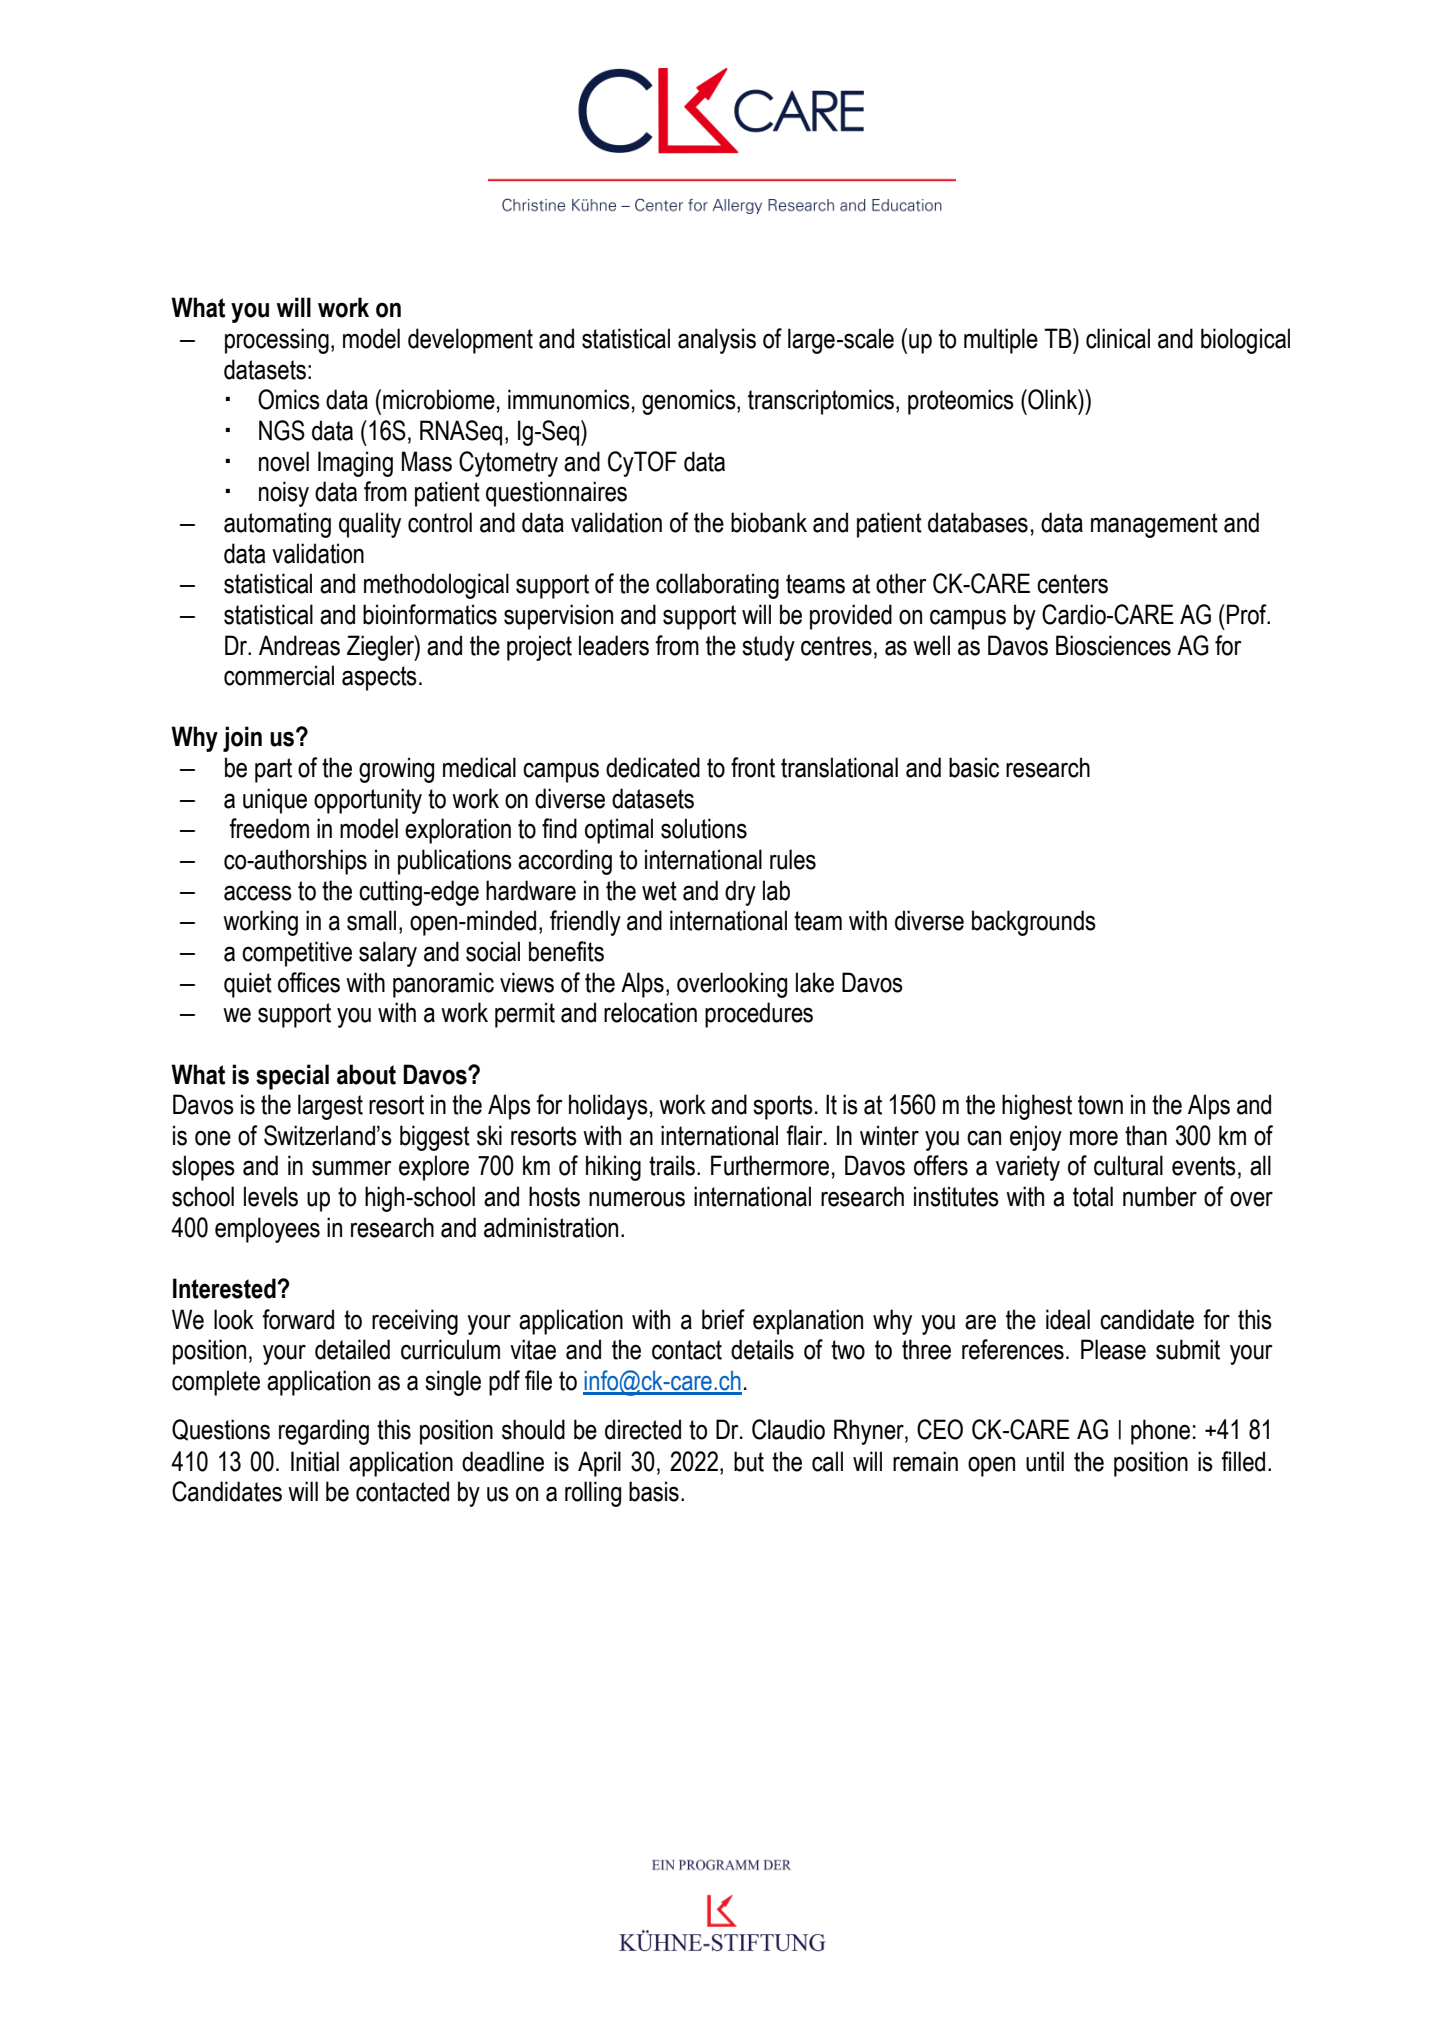 The width and height of the screenshot is (1445, 2043). Describe the element at coordinates (277, 341) in the screenshot. I see `processing` at that location.
